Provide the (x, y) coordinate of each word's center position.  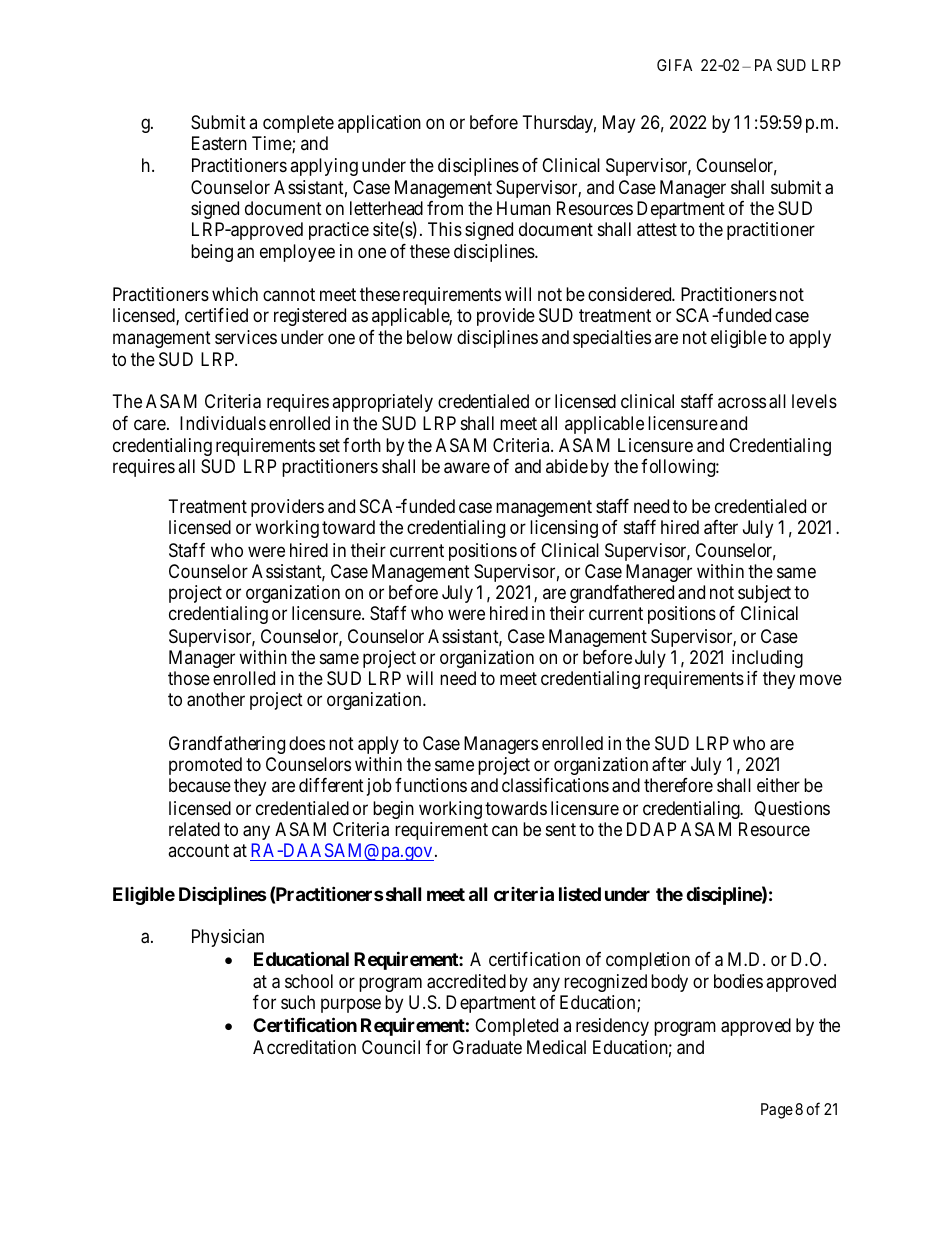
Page (777, 1111)
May (619, 124)
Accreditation (304, 1047)
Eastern (219, 143)
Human (524, 208)
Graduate (487, 1047)
